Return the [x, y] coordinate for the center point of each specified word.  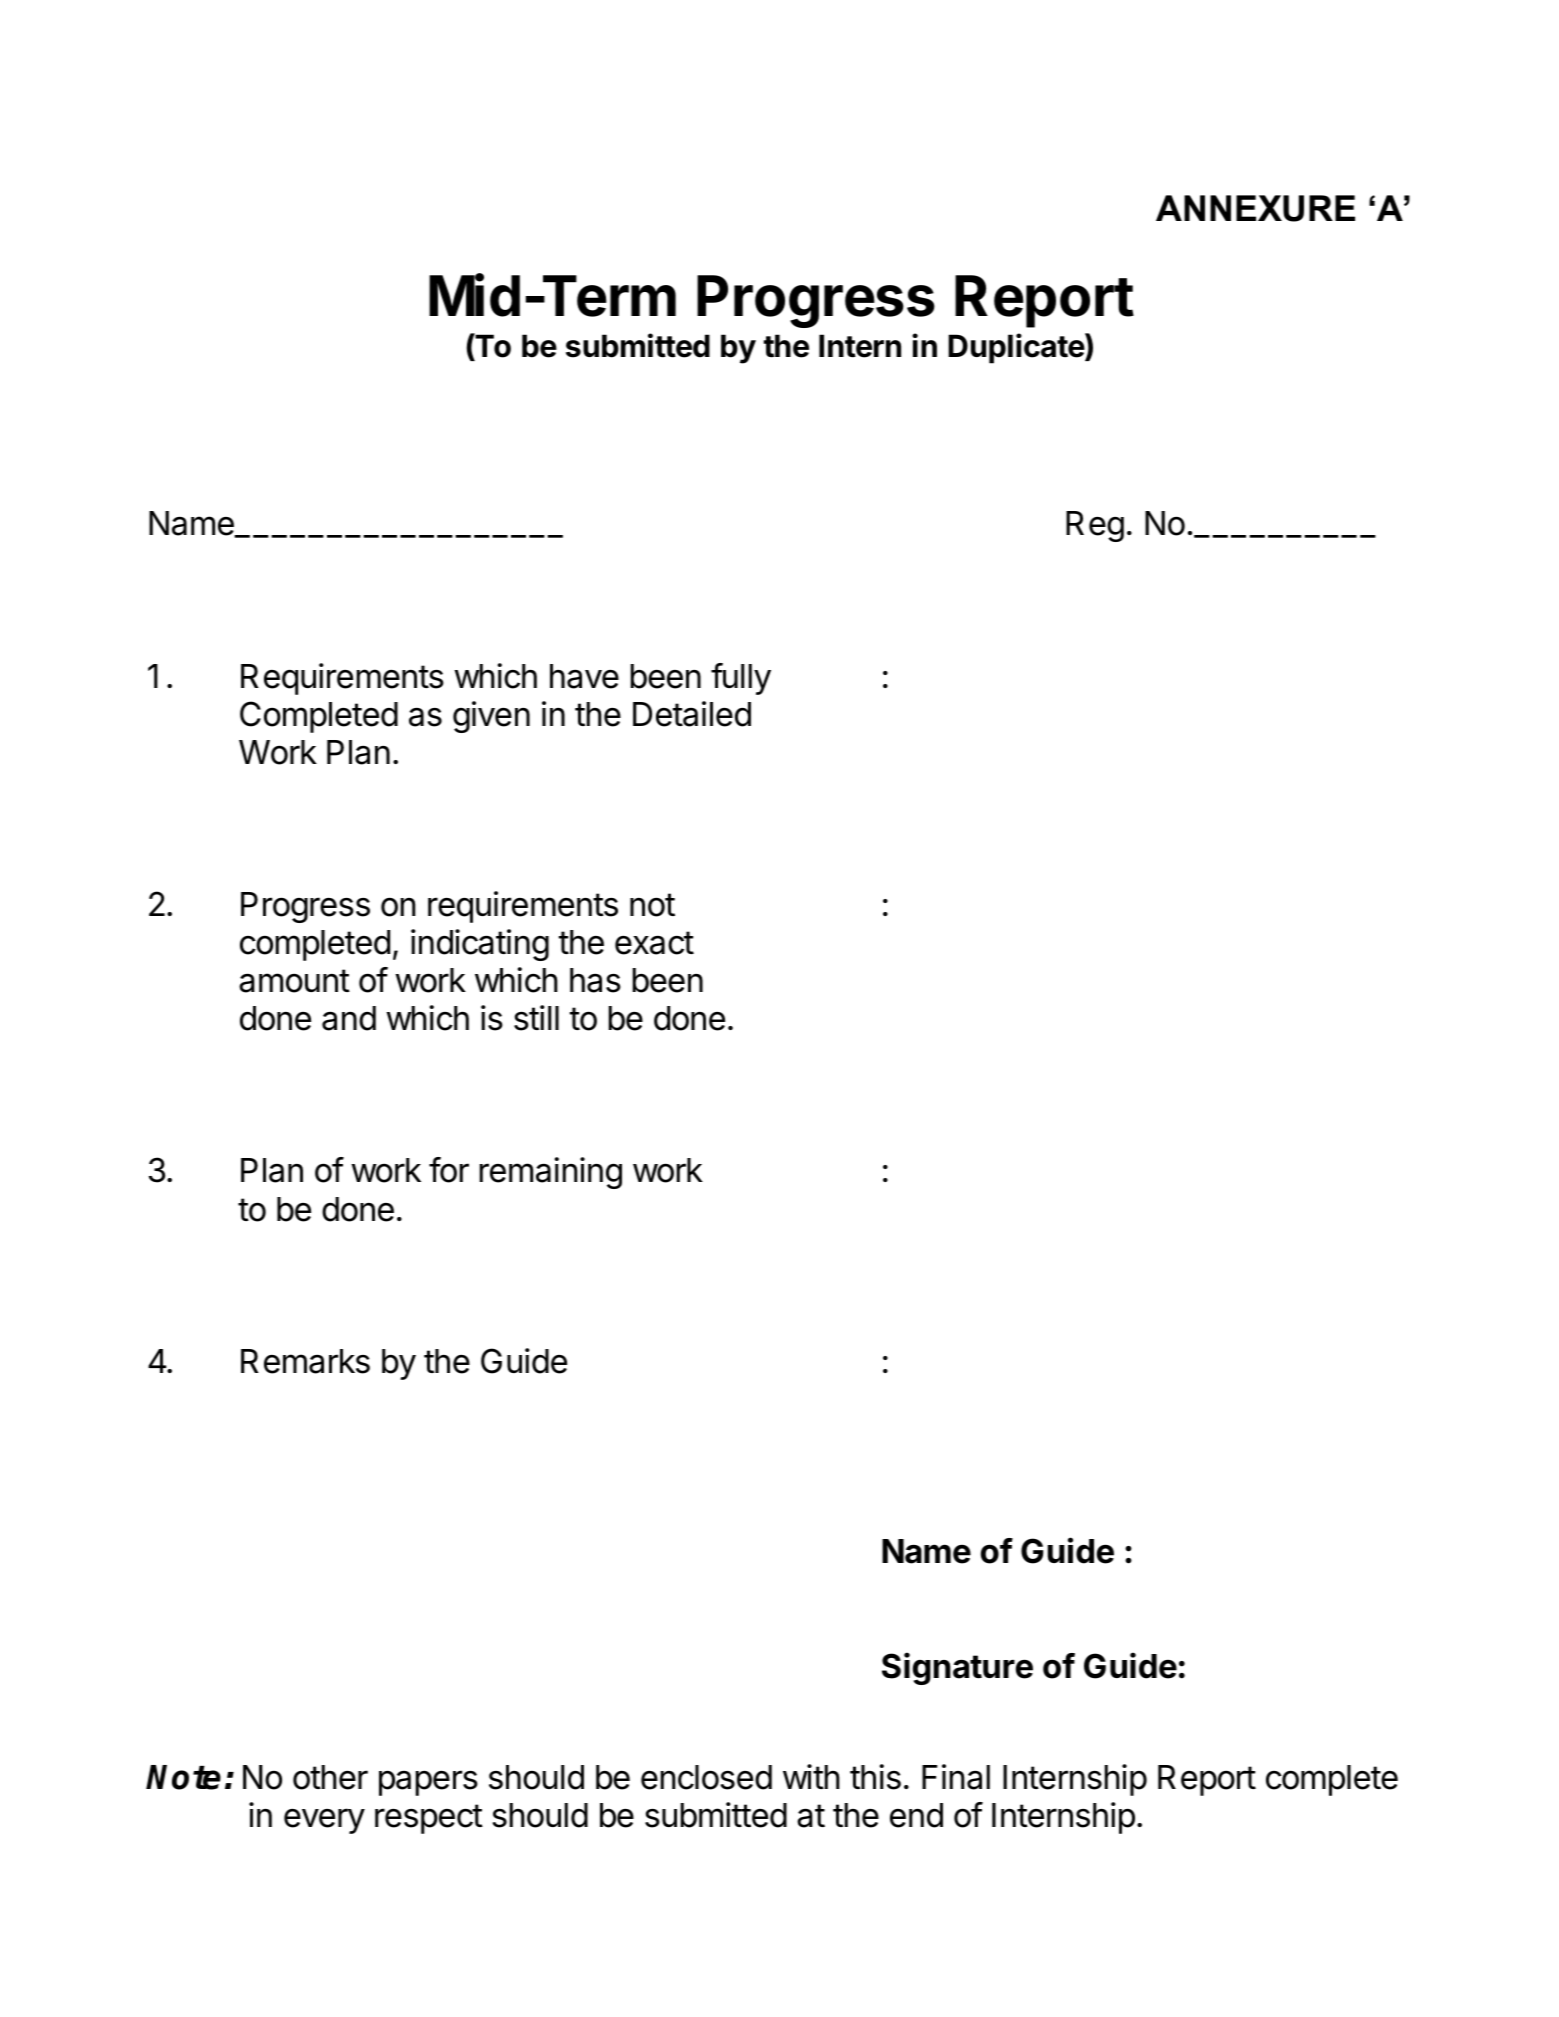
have [584, 676]
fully [741, 679]
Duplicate [1017, 348]
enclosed [706, 1777]
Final [956, 1777]
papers [428, 1783]
